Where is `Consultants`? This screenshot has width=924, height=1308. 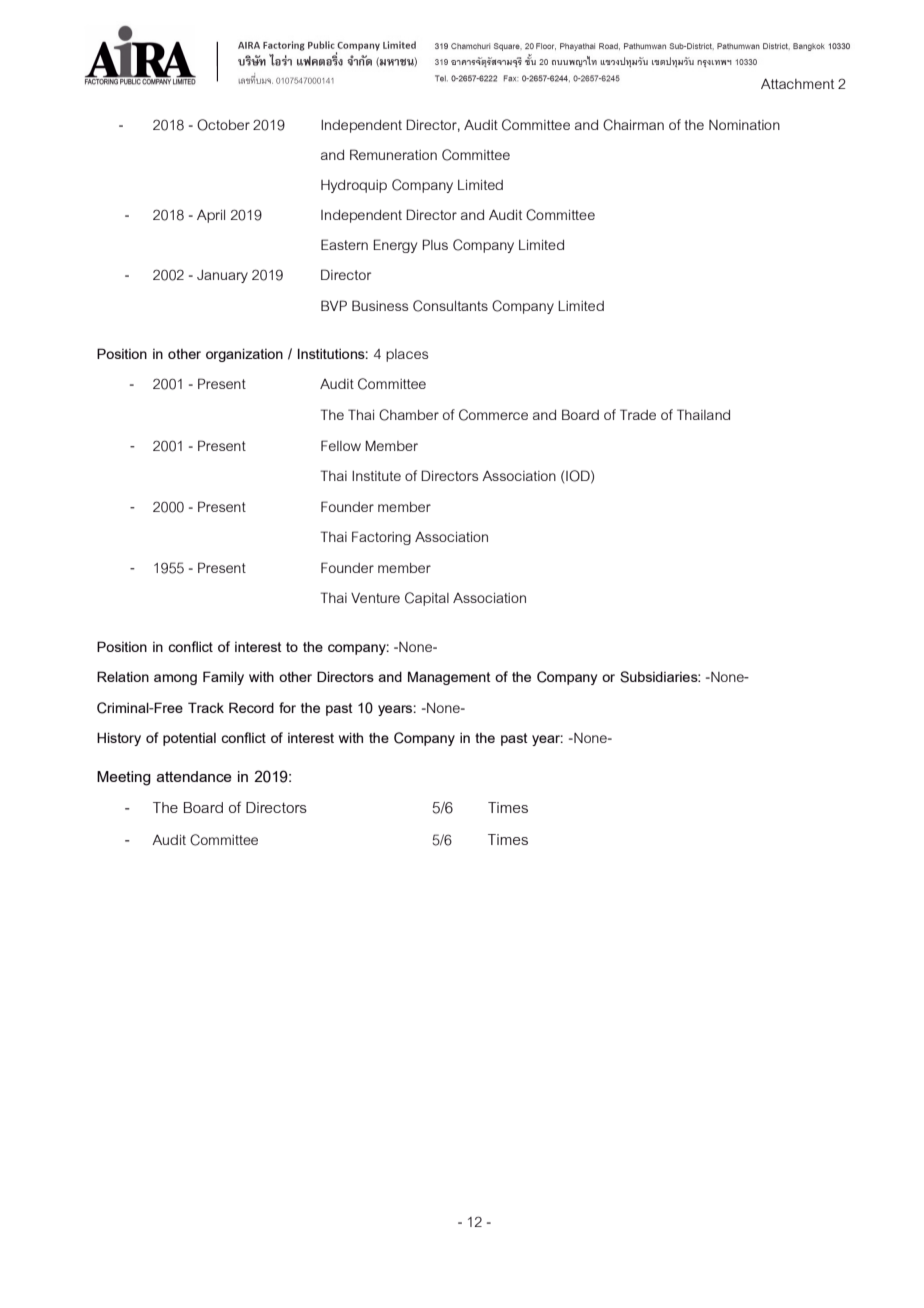
Consultants is located at coordinates (450, 306).
